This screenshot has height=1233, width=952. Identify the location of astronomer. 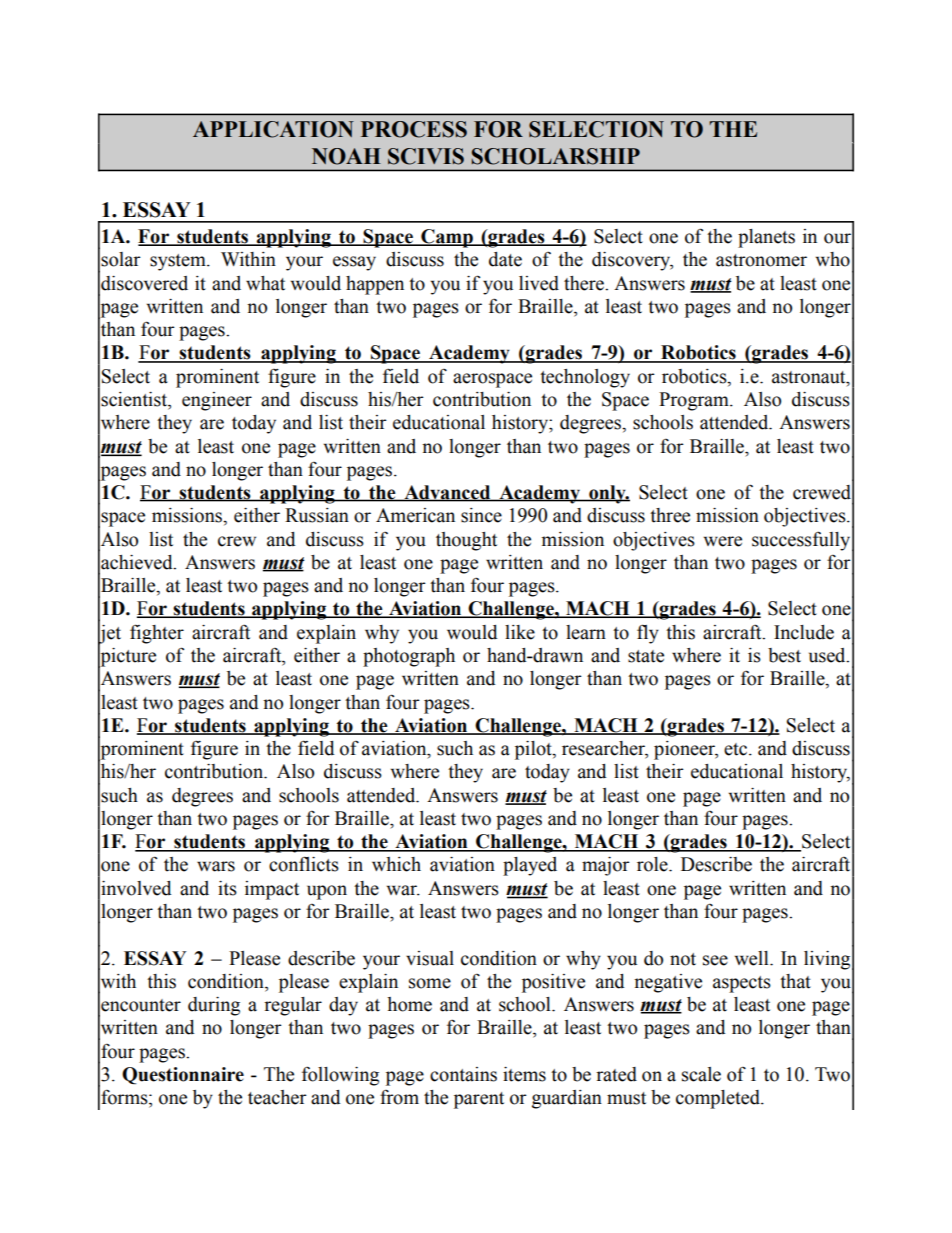
(761, 260).
